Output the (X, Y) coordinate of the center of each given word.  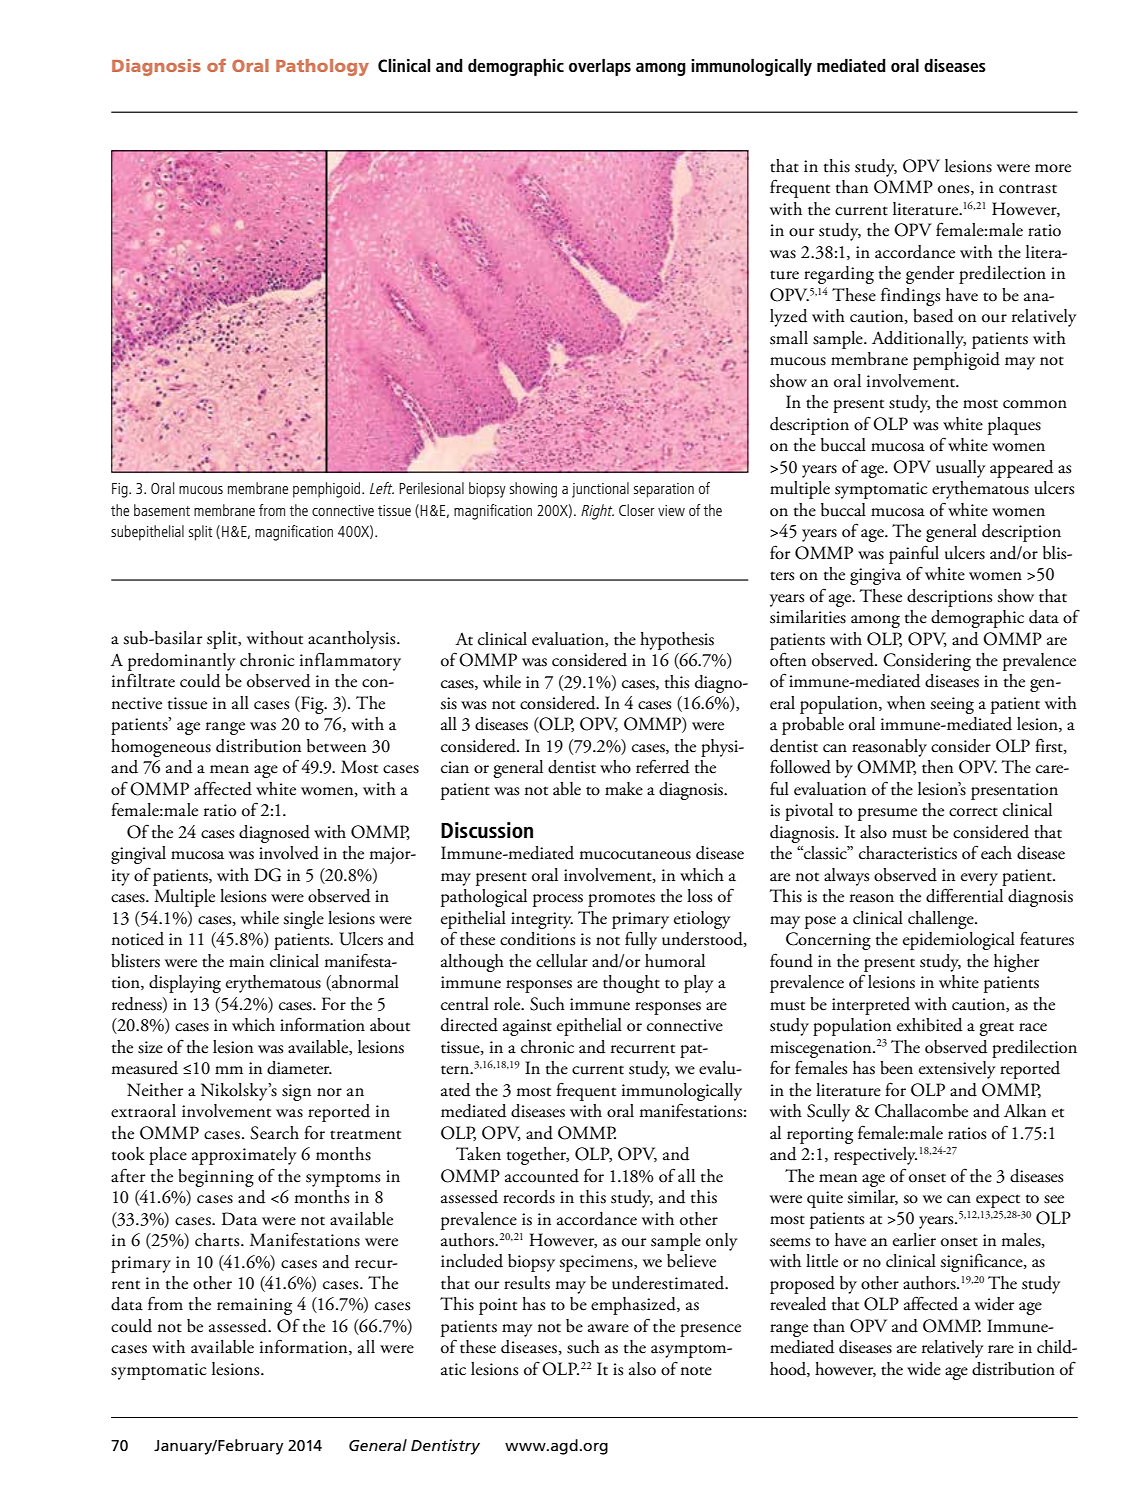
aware (608, 1328)
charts (218, 1240)
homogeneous (161, 748)
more (1053, 168)
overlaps (600, 67)
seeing (952, 705)
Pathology (322, 67)
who (615, 767)
